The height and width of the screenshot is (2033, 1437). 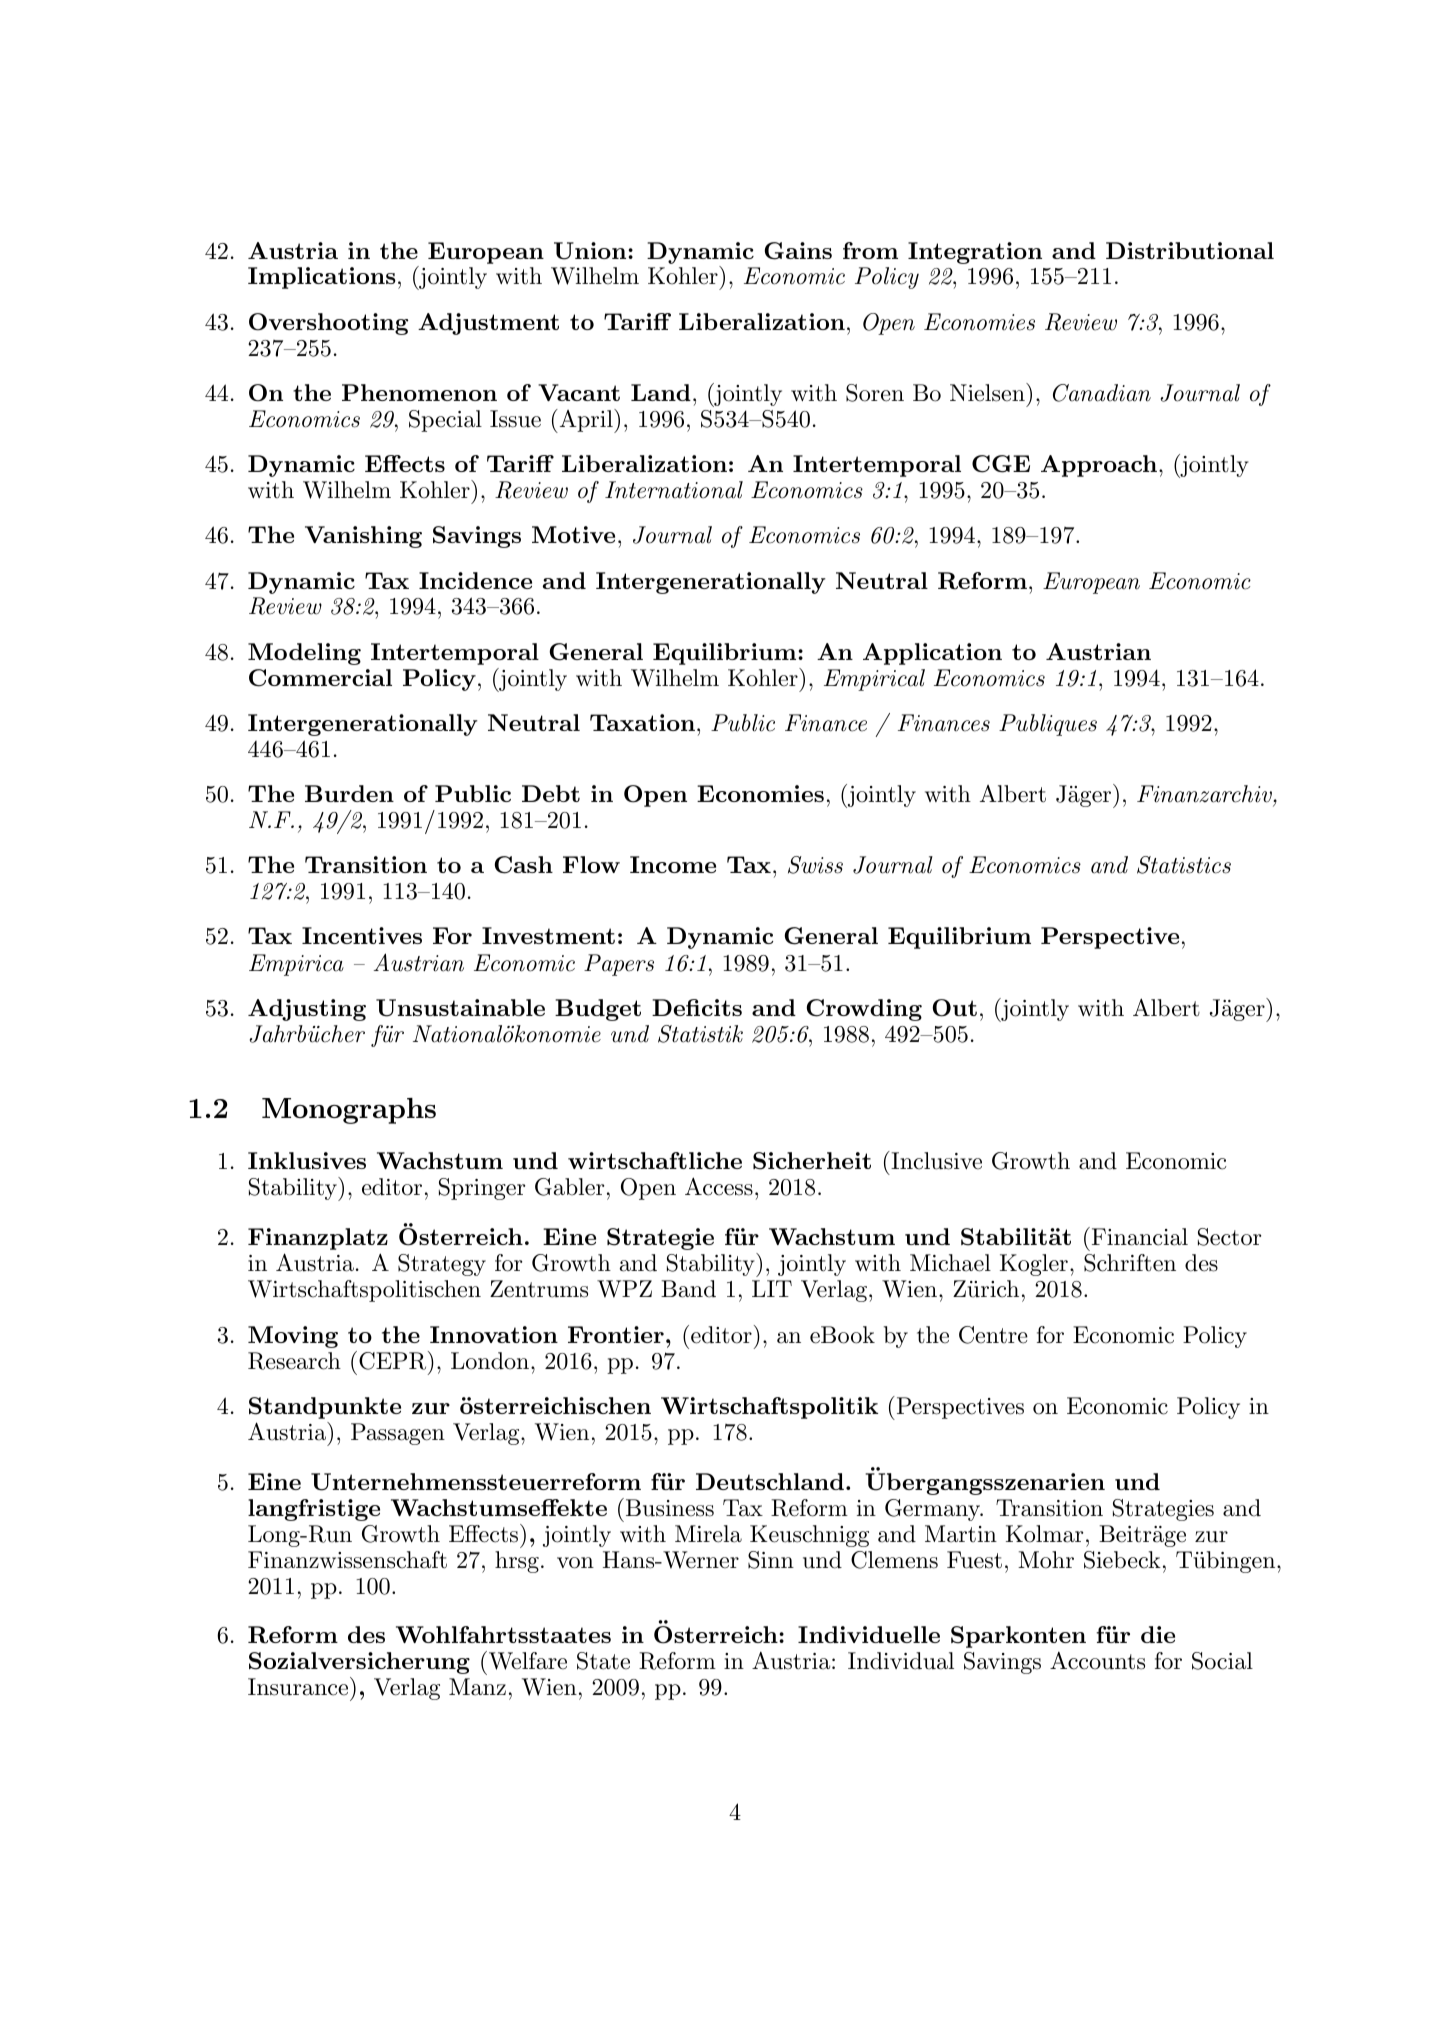 I want to click on Accounts, so click(x=1097, y=1661).
